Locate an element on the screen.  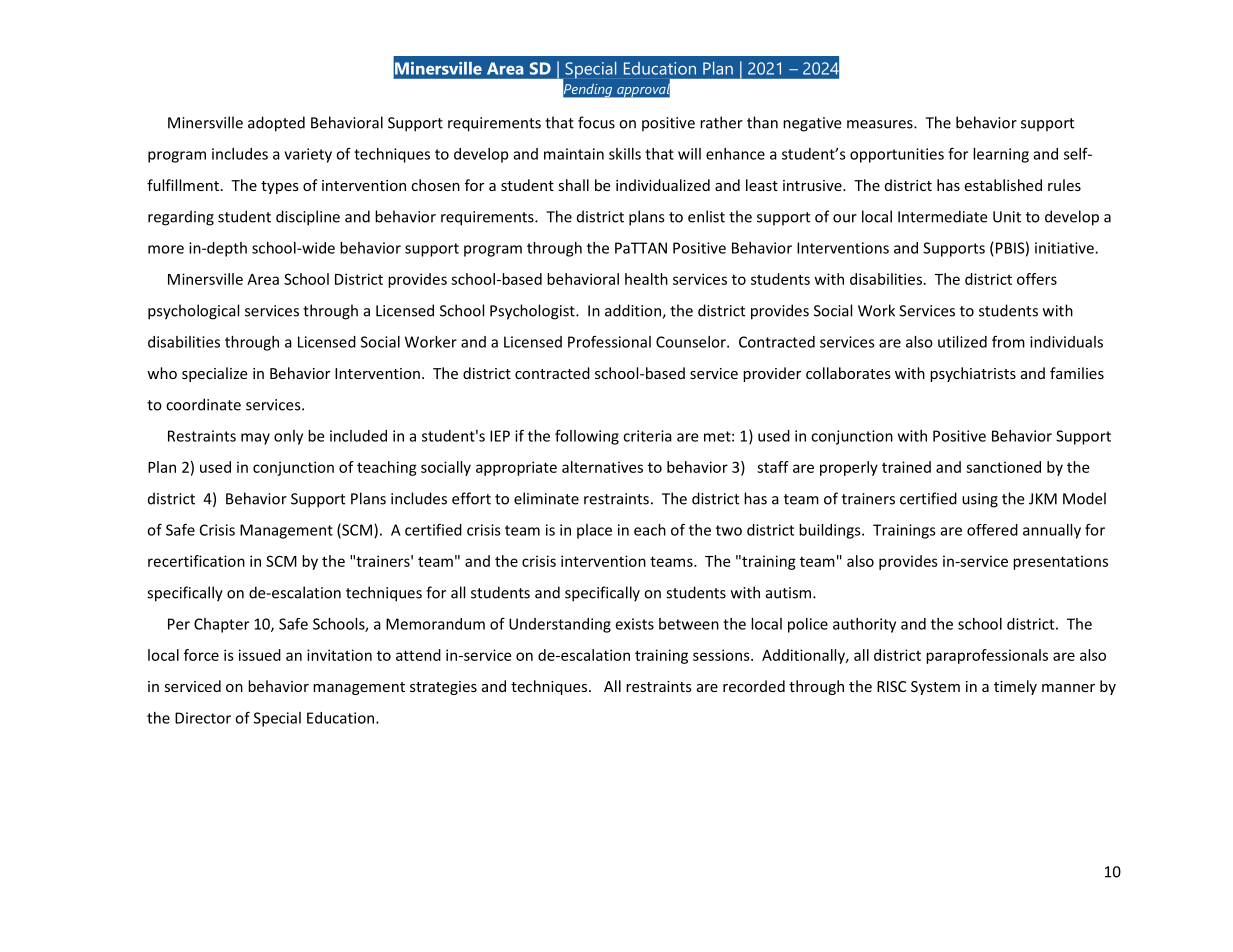
skills is located at coordinates (625, 154).
